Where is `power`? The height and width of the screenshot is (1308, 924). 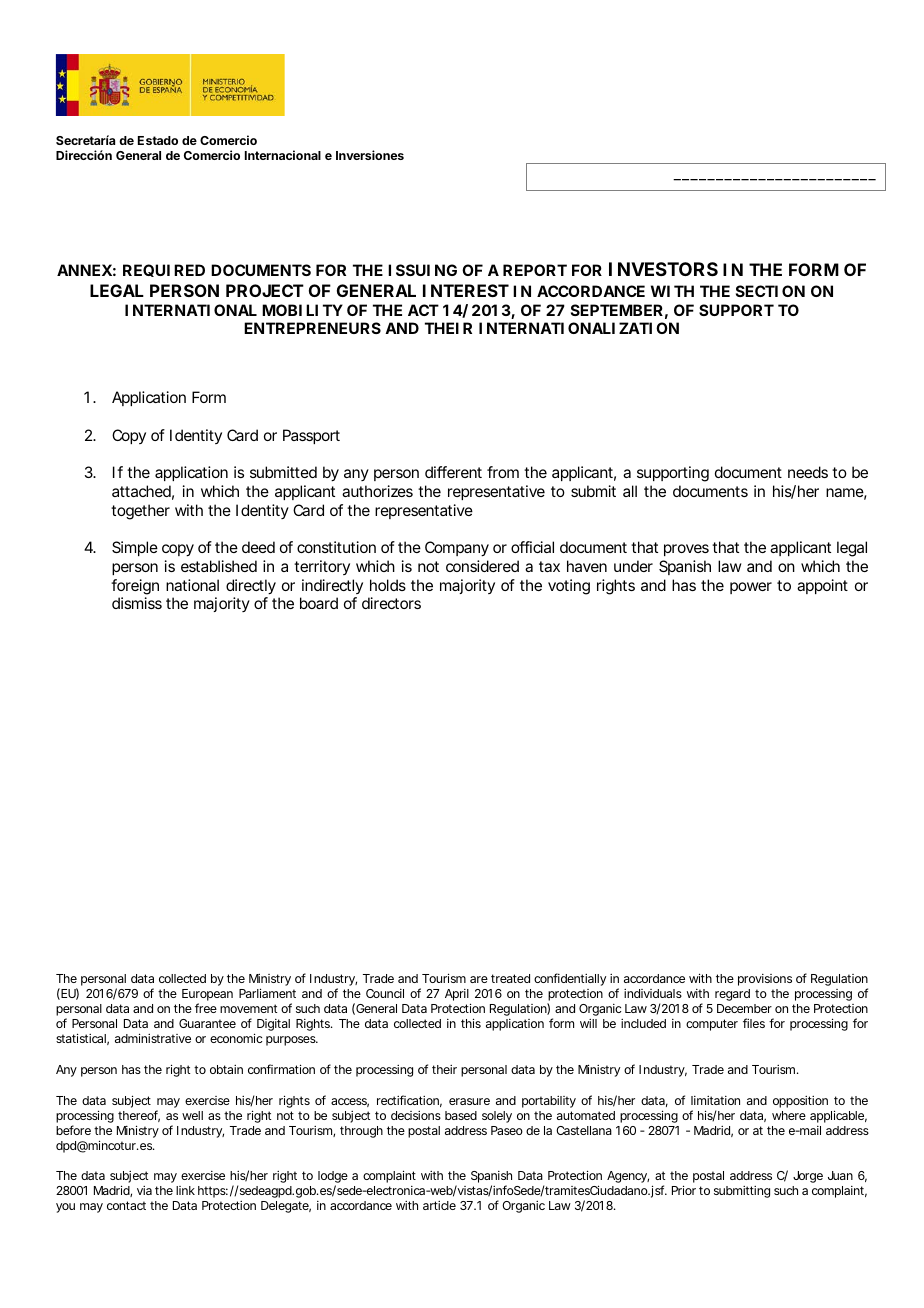 power is located at coordinates (751, 588).
